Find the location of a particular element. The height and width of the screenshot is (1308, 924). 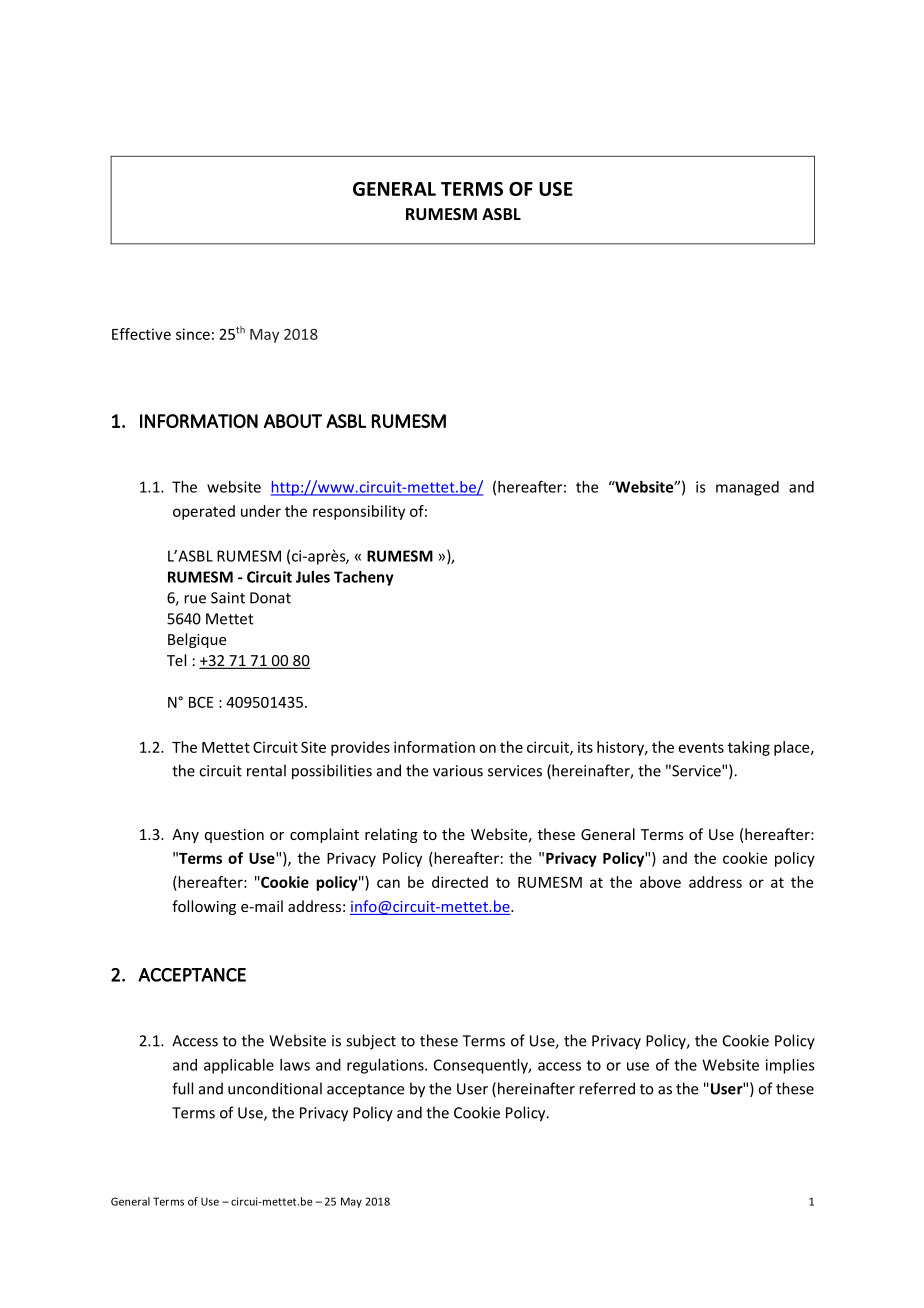

ABOUT is located at coordinates (293, 421).
